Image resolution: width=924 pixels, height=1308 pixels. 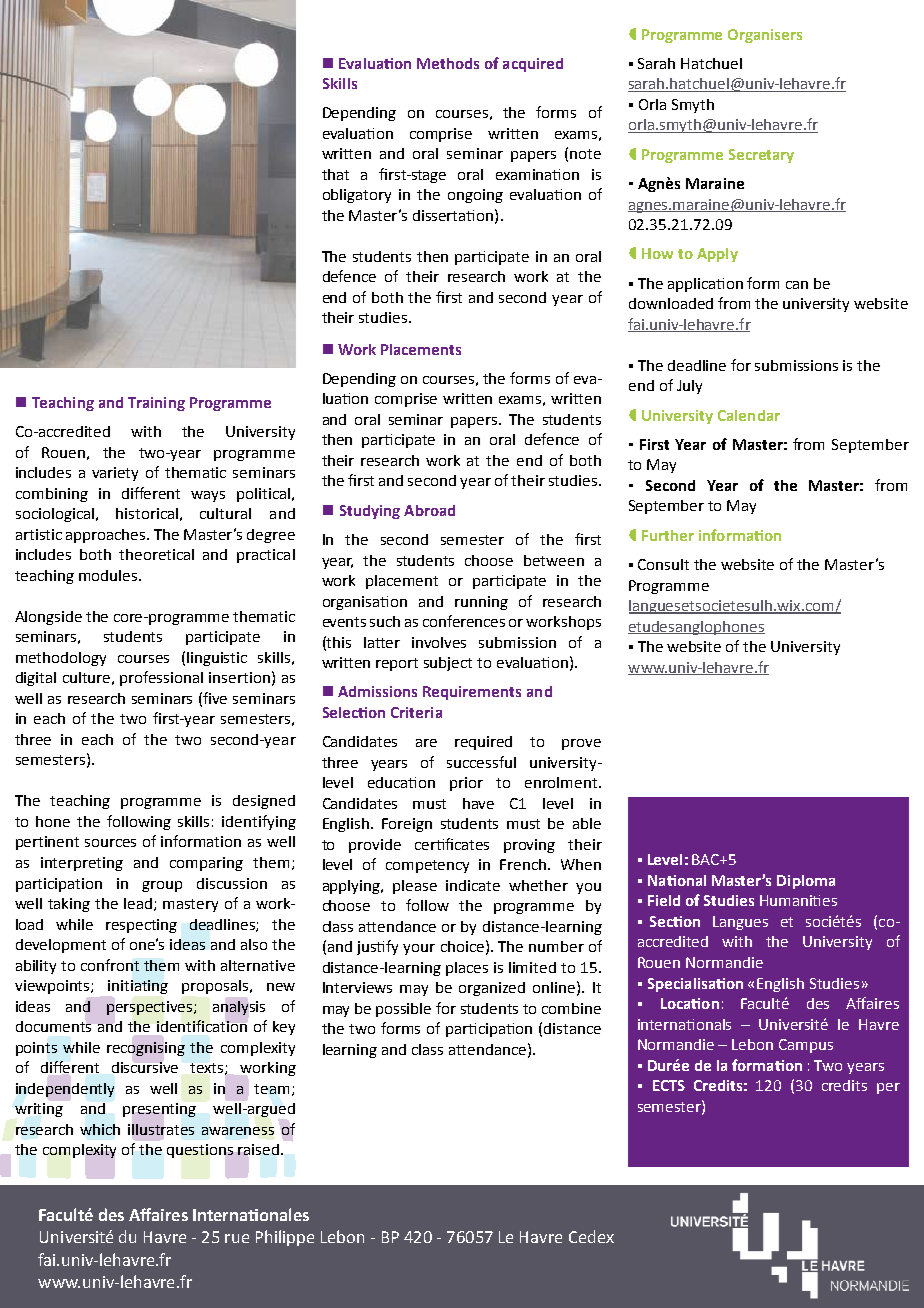 I want to click on ECTS, so click(x=669, y=1085).
